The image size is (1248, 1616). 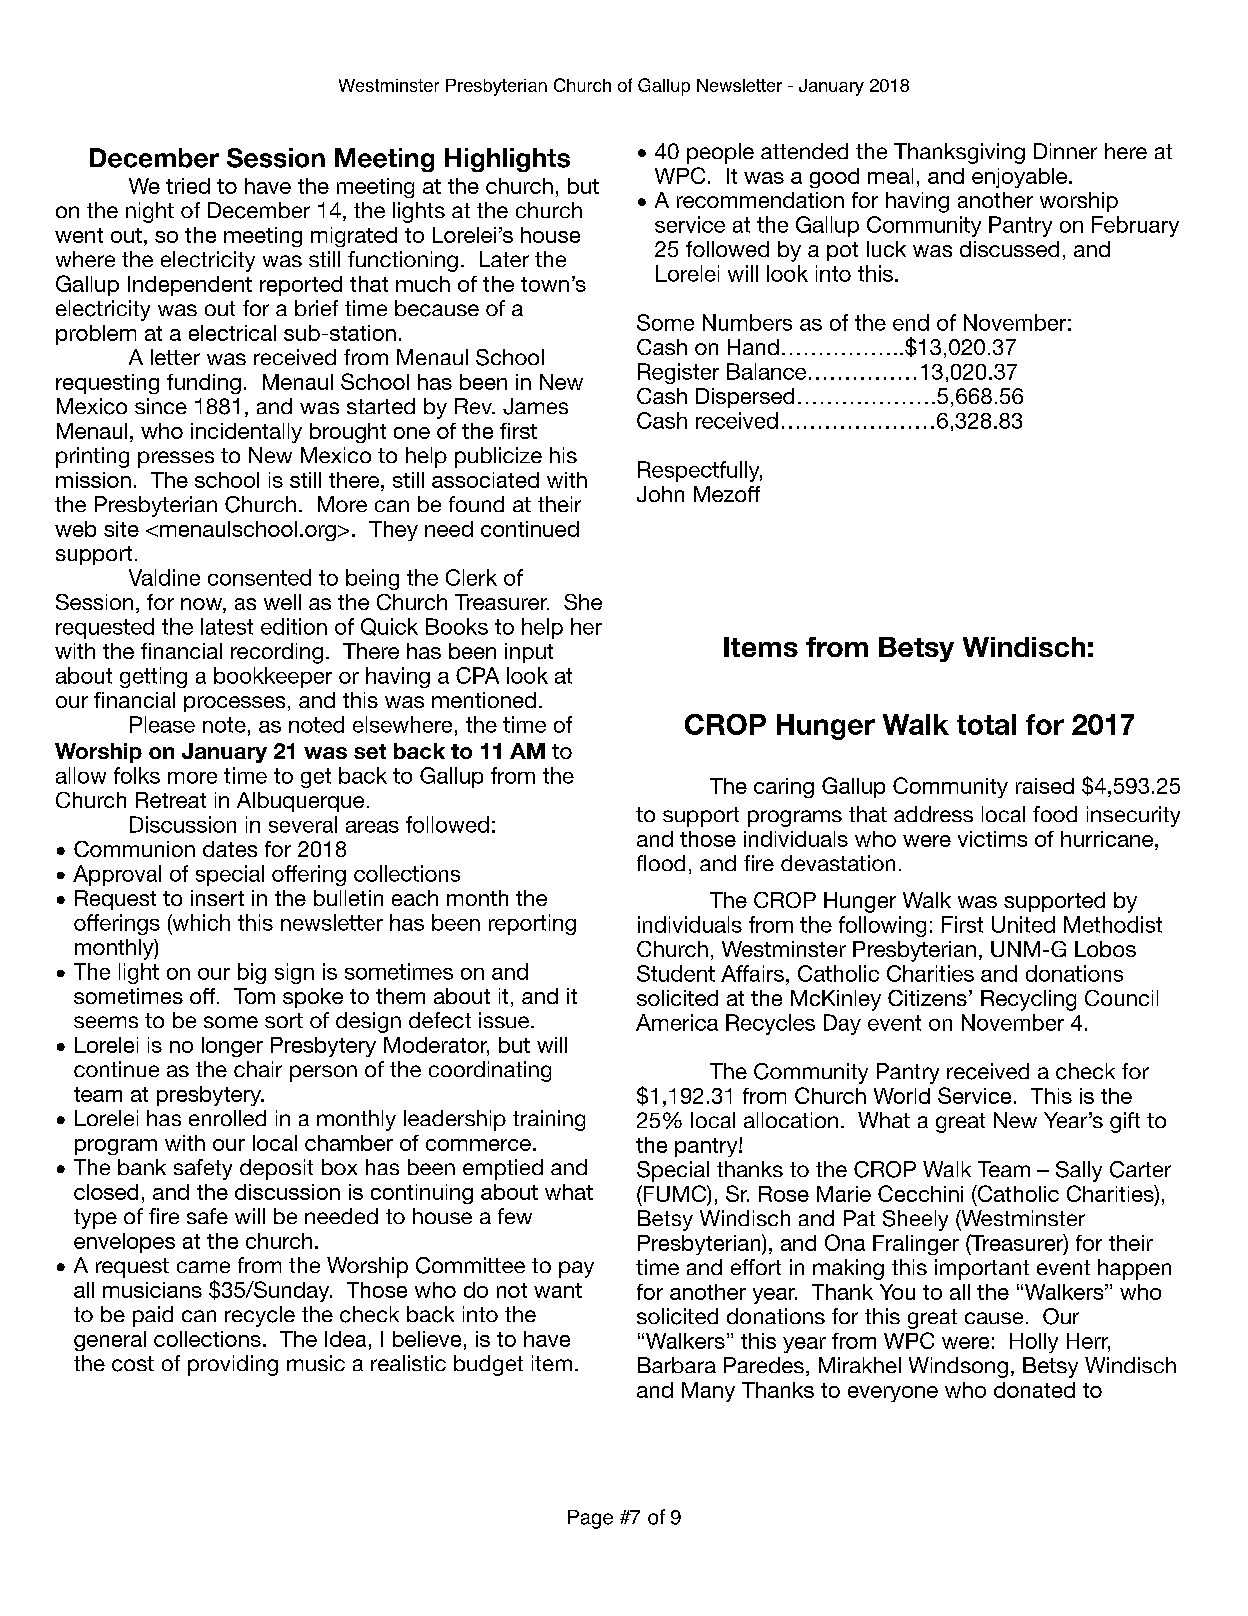 I want to click on bank, so click(x=142, y=1167).
